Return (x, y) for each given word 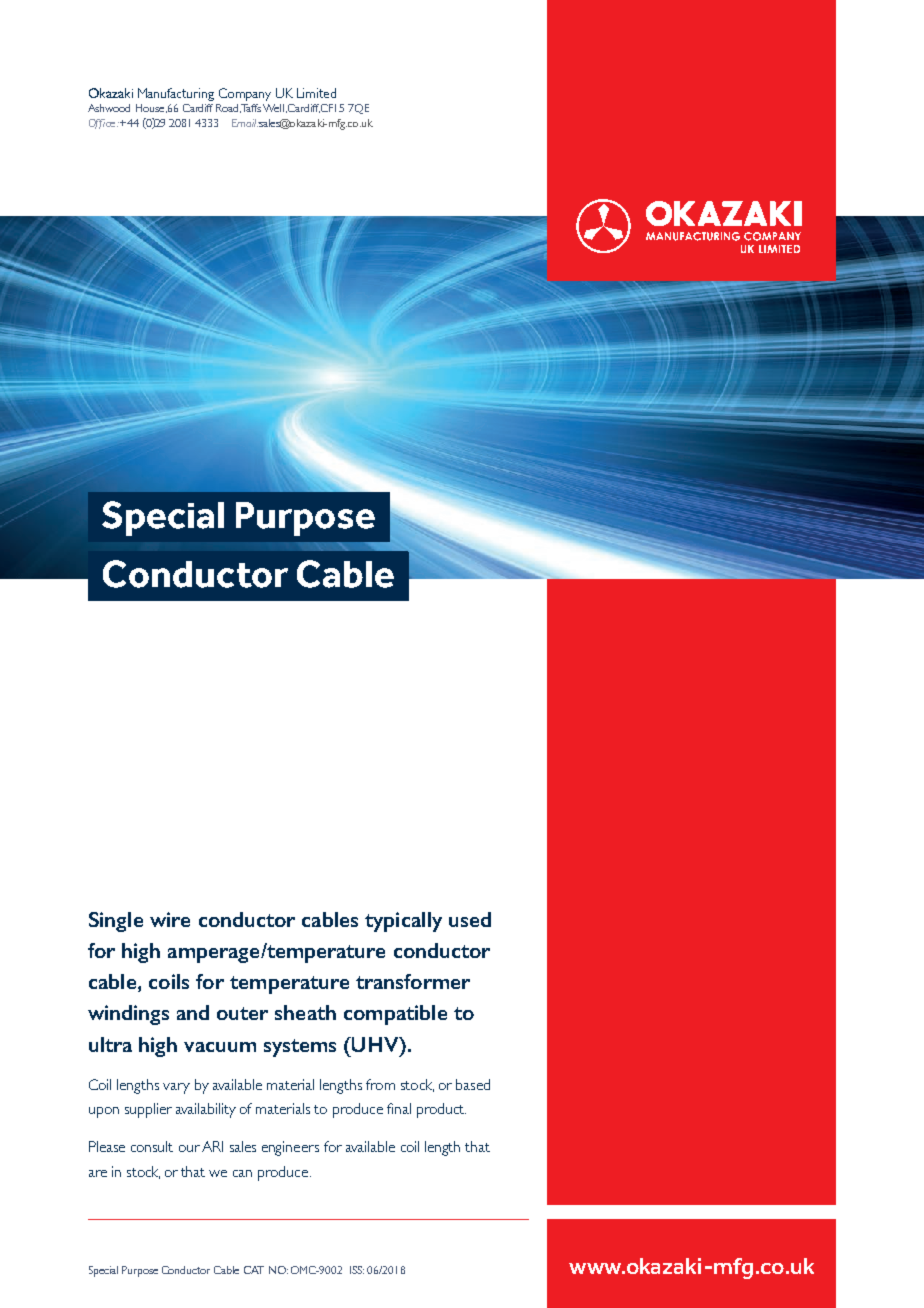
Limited (316, 93)
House (150, 108)
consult (152, 1146)
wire (170, 919)
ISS (357, 1270)
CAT (254, 1270)
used (470, 919)
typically (403, 922)
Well (273, 108)
